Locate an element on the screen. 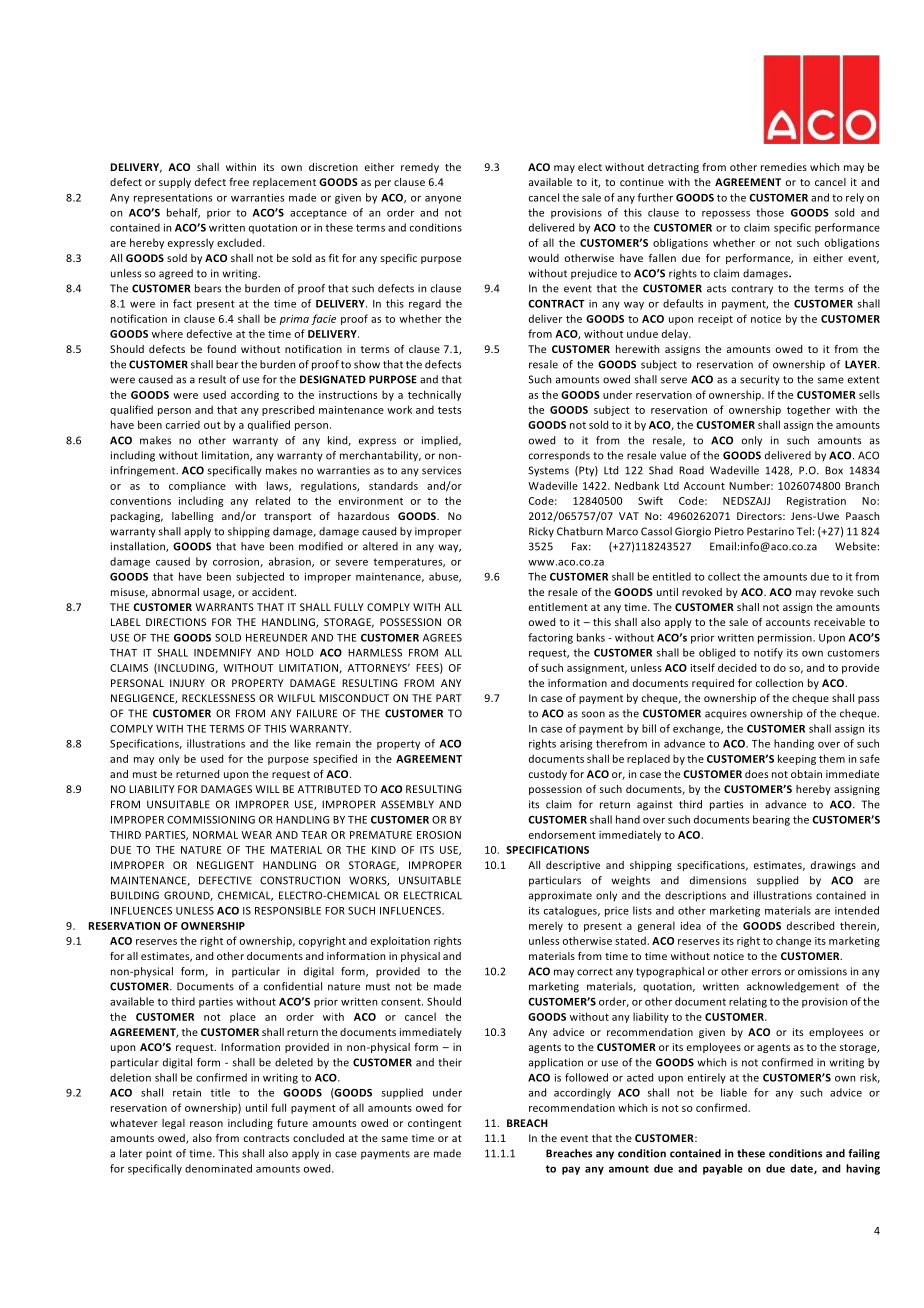  INDEMNIFY is located at coordinates (223, 653).
